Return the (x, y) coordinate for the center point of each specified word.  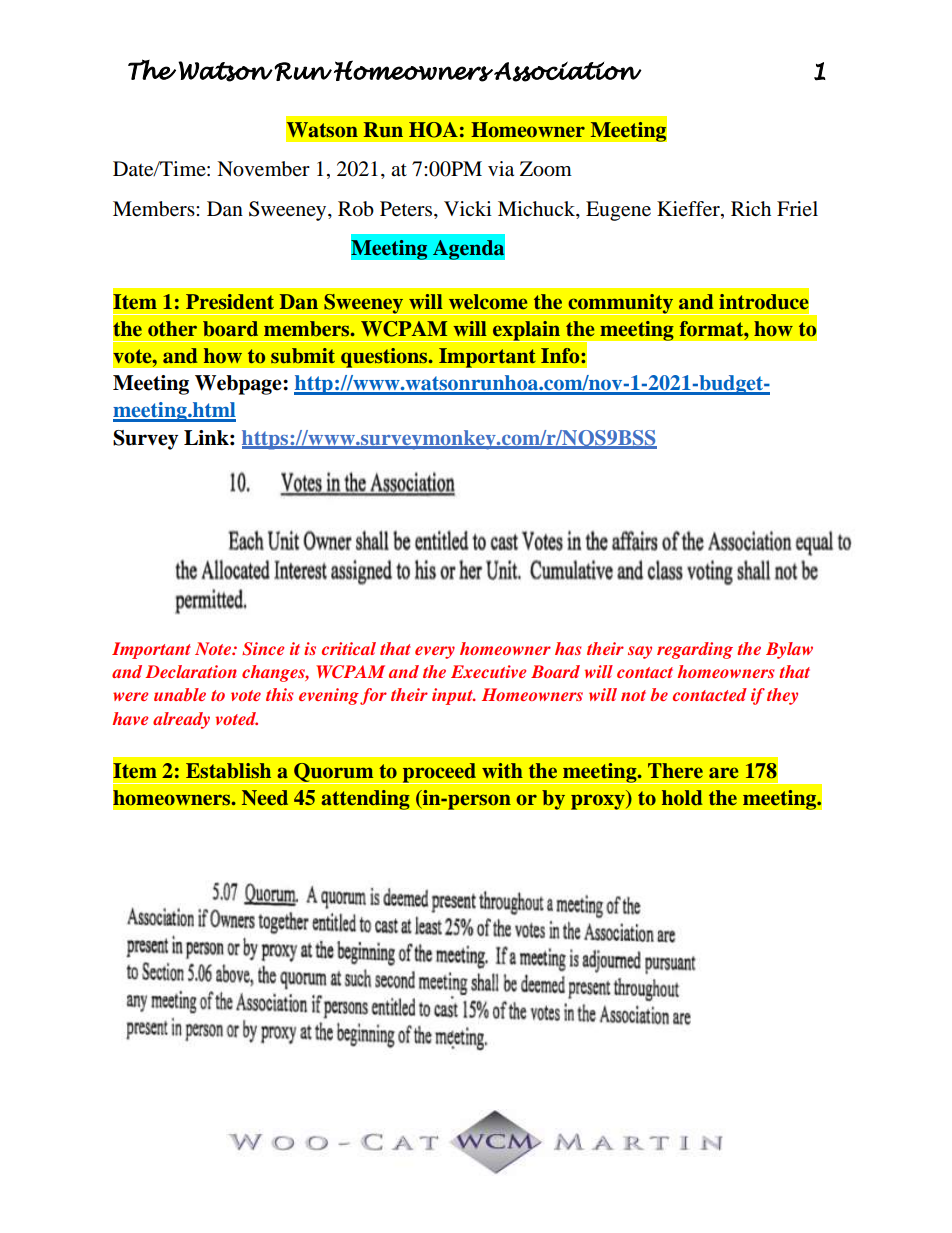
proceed (439, 773)
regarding (695, 650)
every (435, 652)
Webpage (239, 385)
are (723, 772)
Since (263, 649)
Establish (228, 770)
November (263, 169)
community (620, 304)
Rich (751, 208)
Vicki (468, 208)
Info (561, 356)
